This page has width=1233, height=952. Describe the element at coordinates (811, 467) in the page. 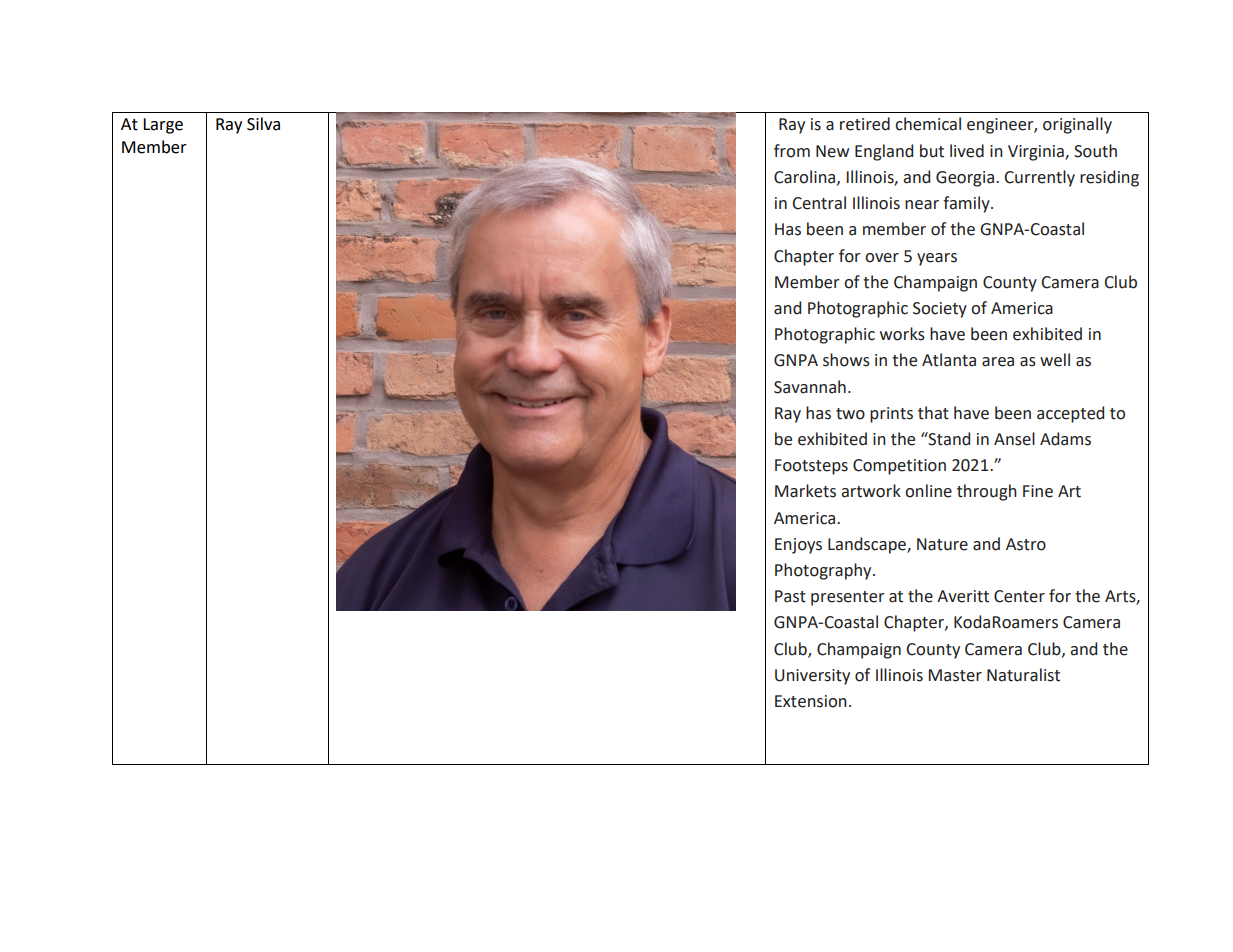

I see `Footsteps` at that location.
